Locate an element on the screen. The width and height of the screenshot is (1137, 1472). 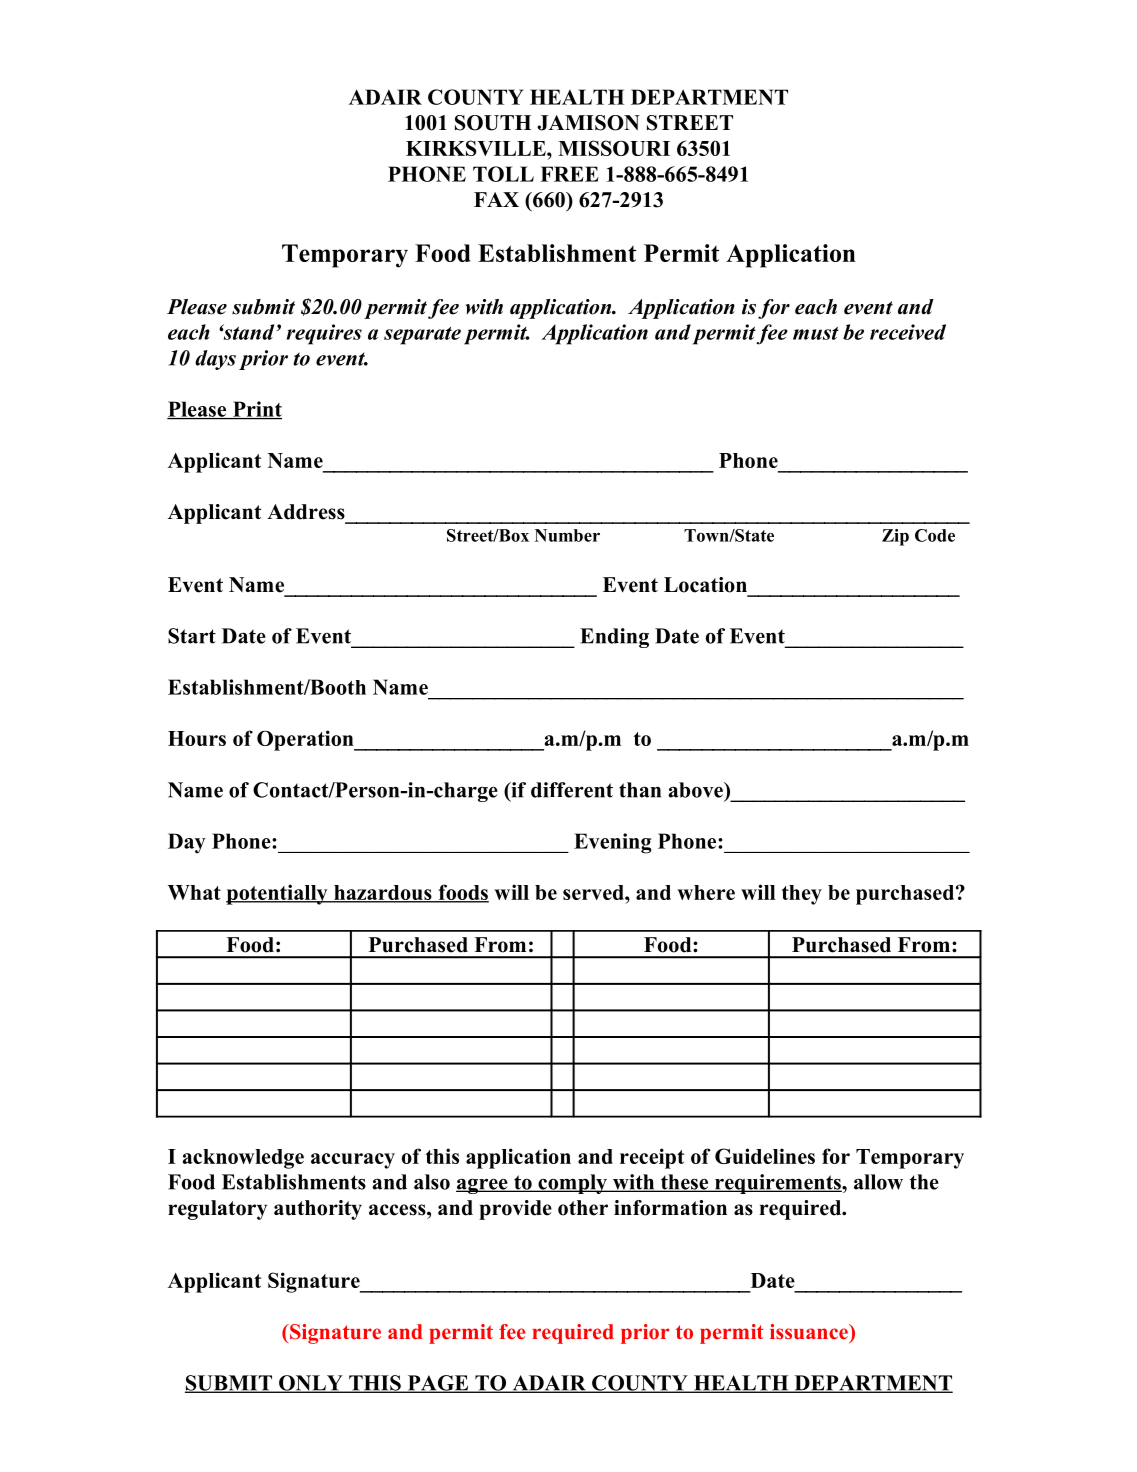
they is located at coordinates (802, 895).
